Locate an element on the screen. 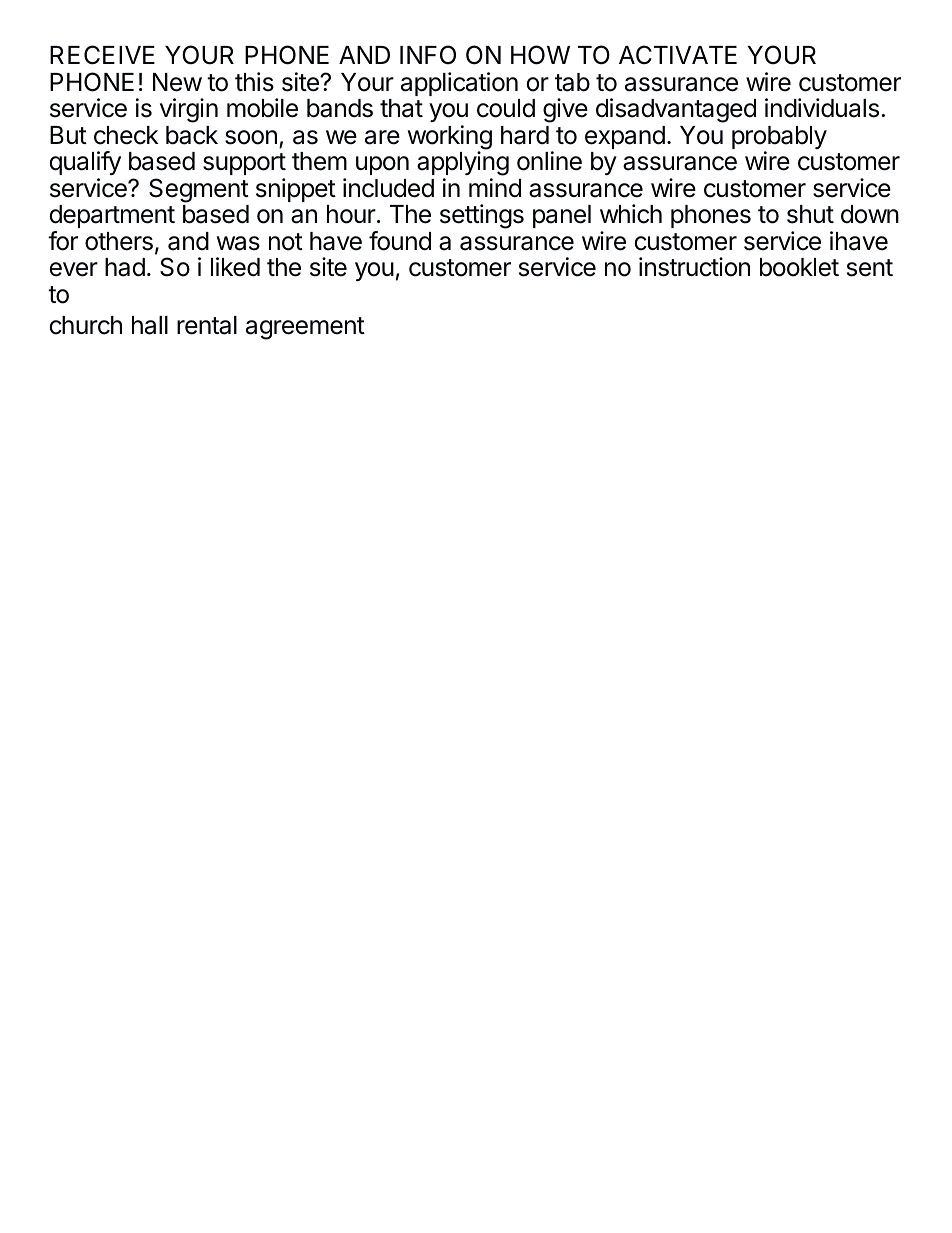 The height and width of the screenshot is (1233, 952). ACTIVATE is located at coordinates (678, 55).
